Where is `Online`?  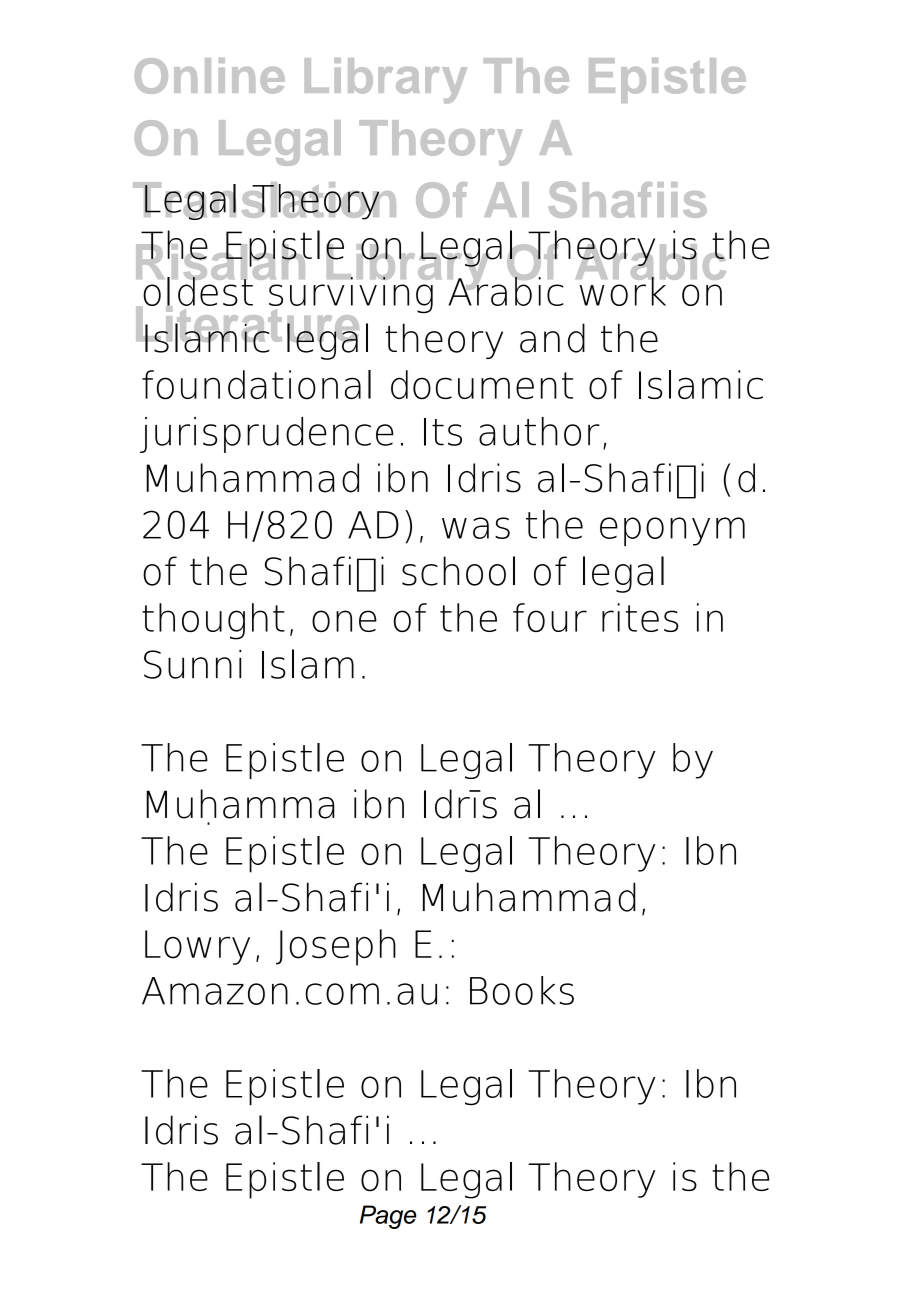
Online is located at coordinates (210, 76).
